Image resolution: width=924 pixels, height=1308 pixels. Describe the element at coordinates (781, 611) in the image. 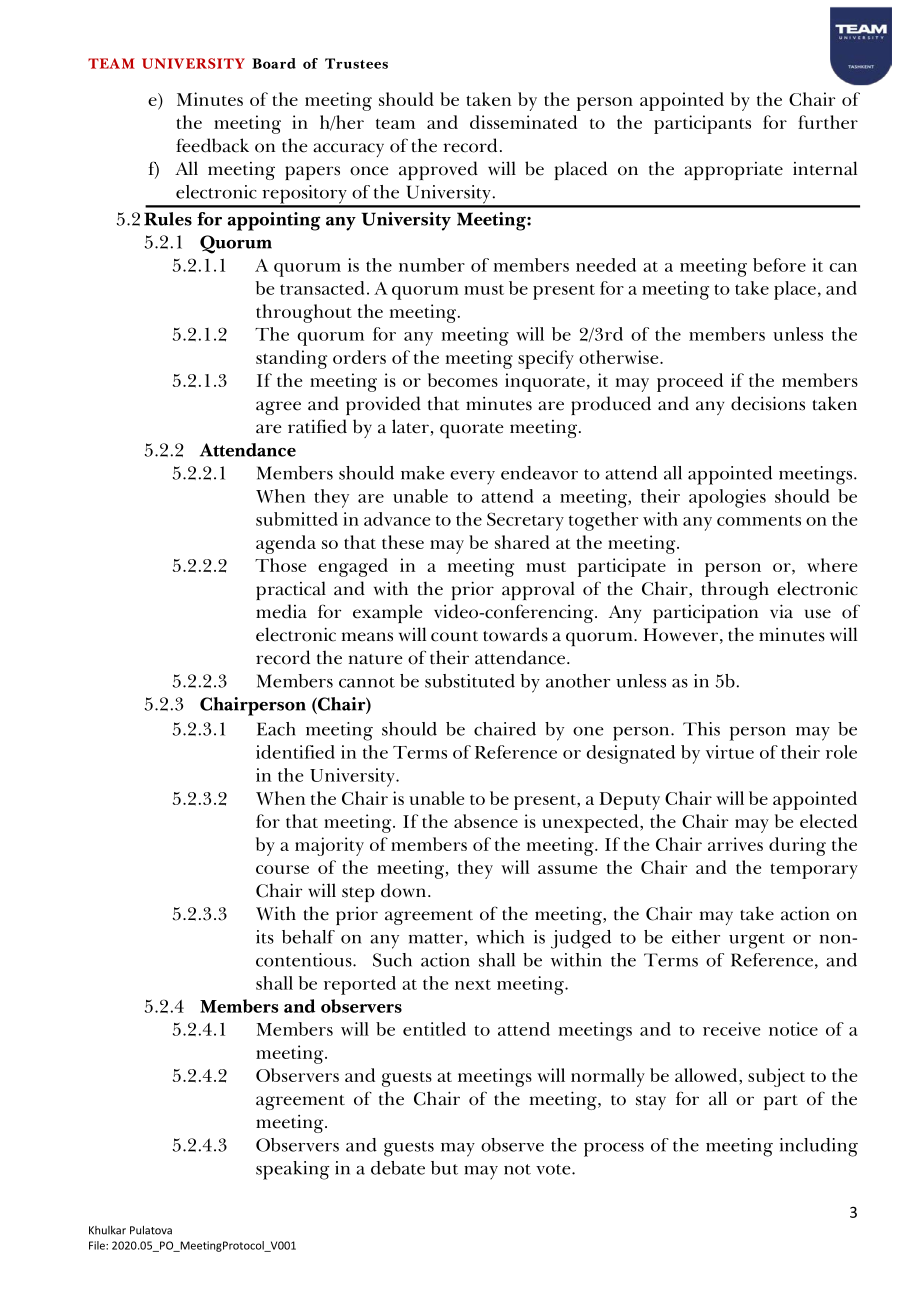

I see `via` at that location.
